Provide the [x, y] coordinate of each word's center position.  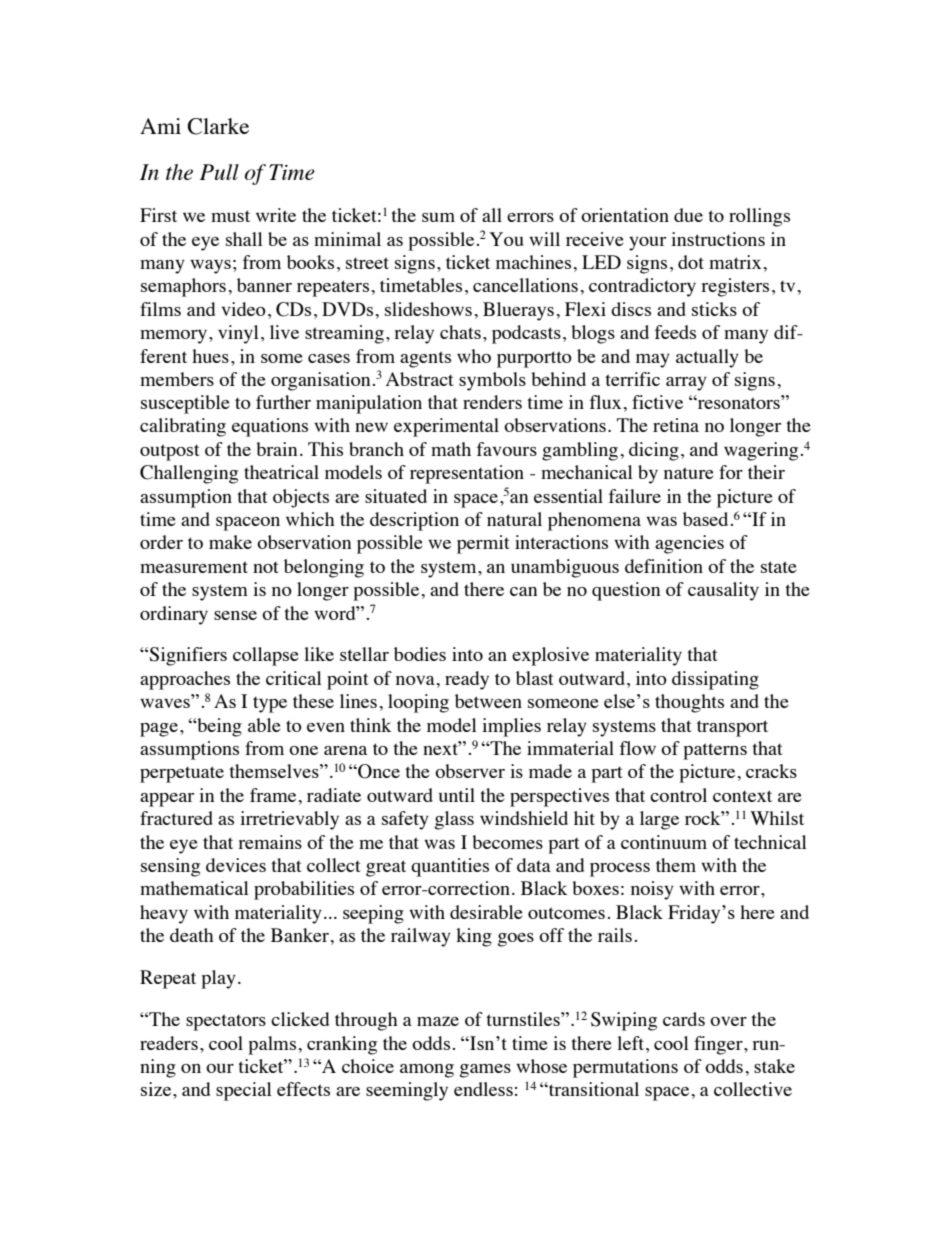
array [686, 384]
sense [235, 615]
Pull [219, 172]
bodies [420, 654]
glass [454, 820]
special [244, 1091]
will [544, 239]
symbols [492, 381]
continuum [664, 842]
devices [236, 865]
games [485, 1071]
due [688, 215]
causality [723, 591]
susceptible [185, 404]
